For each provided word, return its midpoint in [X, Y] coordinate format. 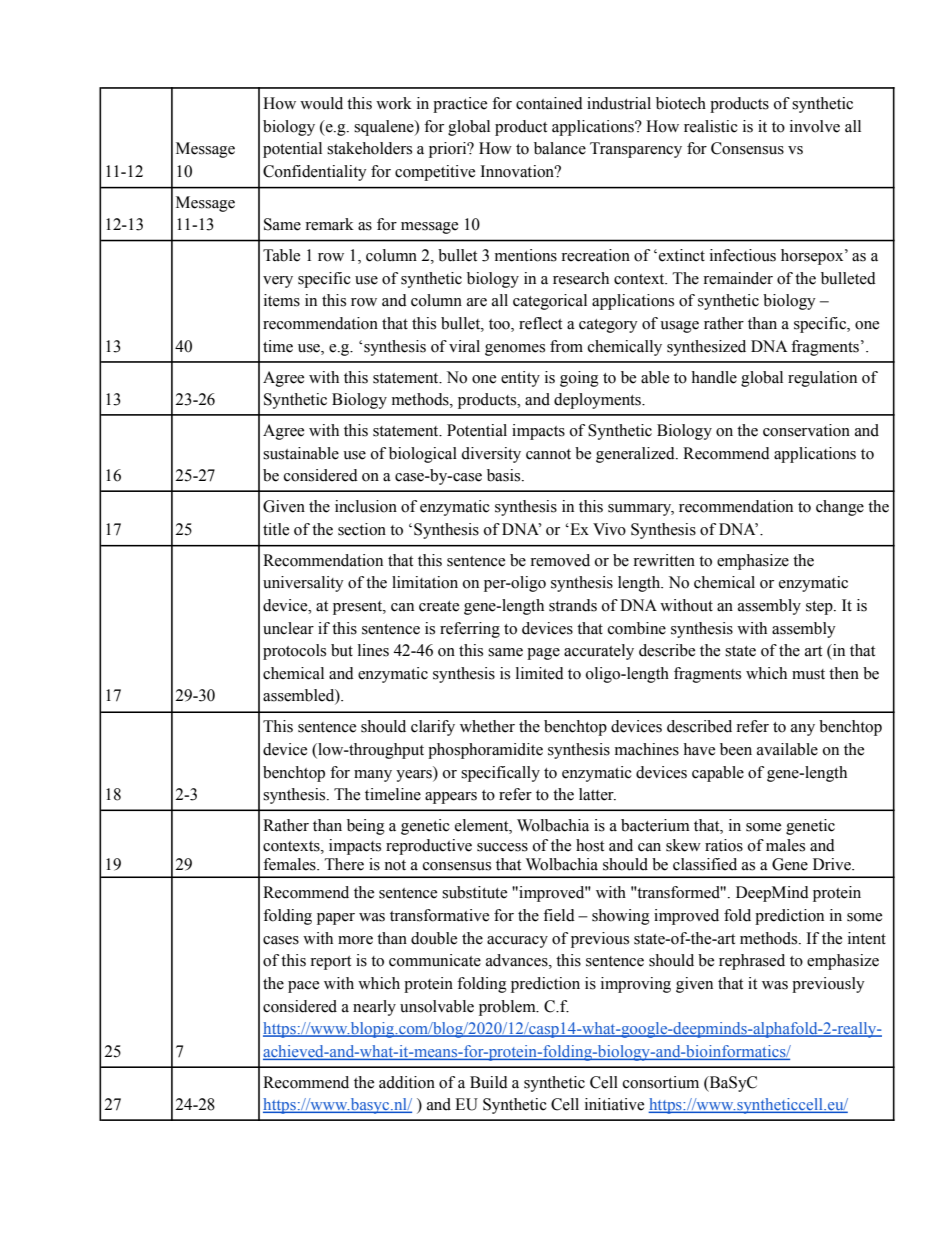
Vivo [609, 529]
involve [815, 126]
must [808, 674]
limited [540, 673]
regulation [822, 379]
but [342, 650]
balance [560, 148]
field [559, 915]
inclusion [366, 506]
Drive [833, 864]
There [344, 864]
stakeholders [369, 148]
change [840, 508]
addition [407, 1082]
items [282, 300]
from [566, 346]
